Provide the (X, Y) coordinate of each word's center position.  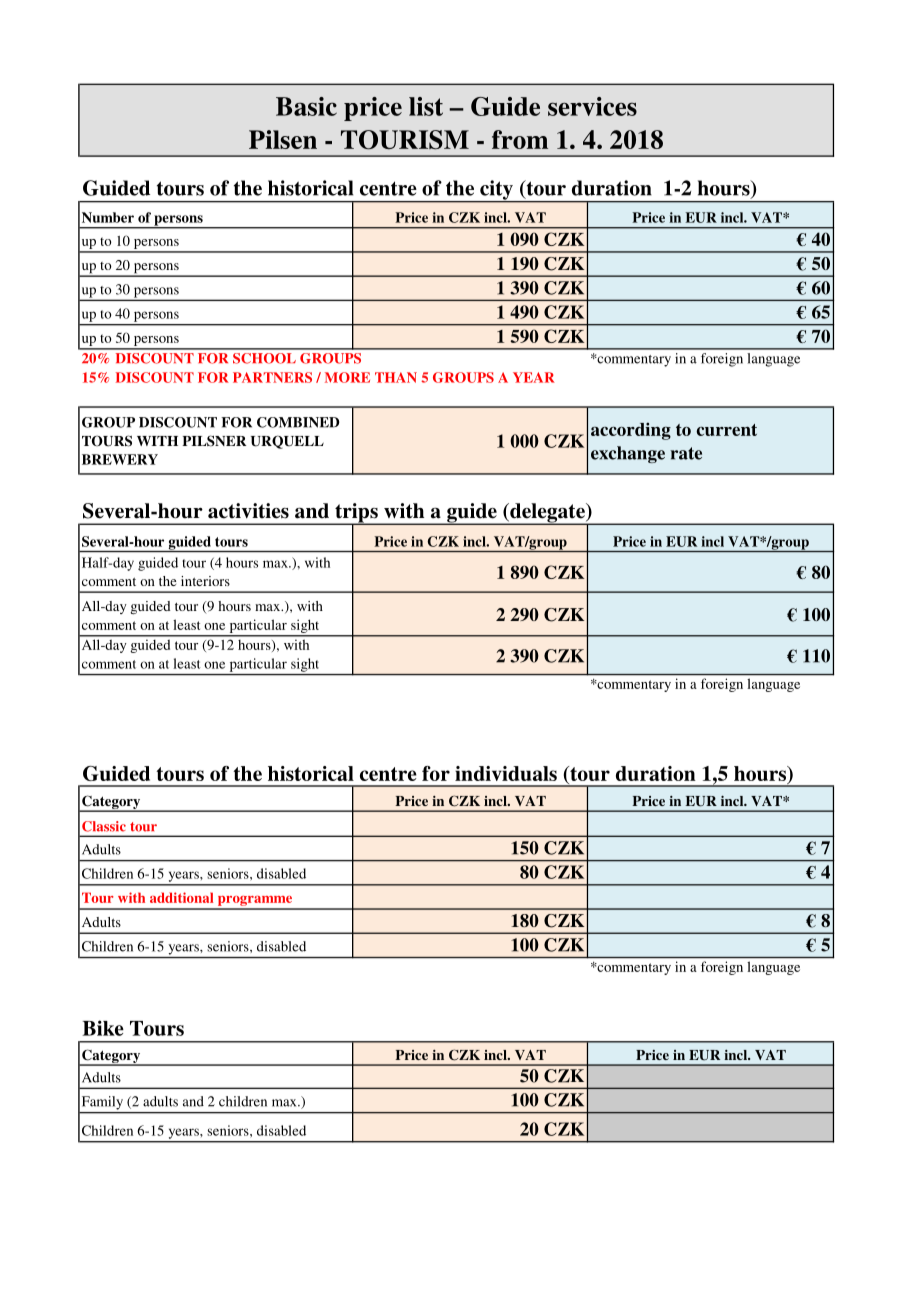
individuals (506, 773)
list (426, 106)
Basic (306, 106)
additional (181, 897)
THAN (396, 377)
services (592, 106)
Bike (103, 1028)
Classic (104, 826)
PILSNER (214, 441)
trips (356, 514)
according (631, 431)
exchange (628, 454)
